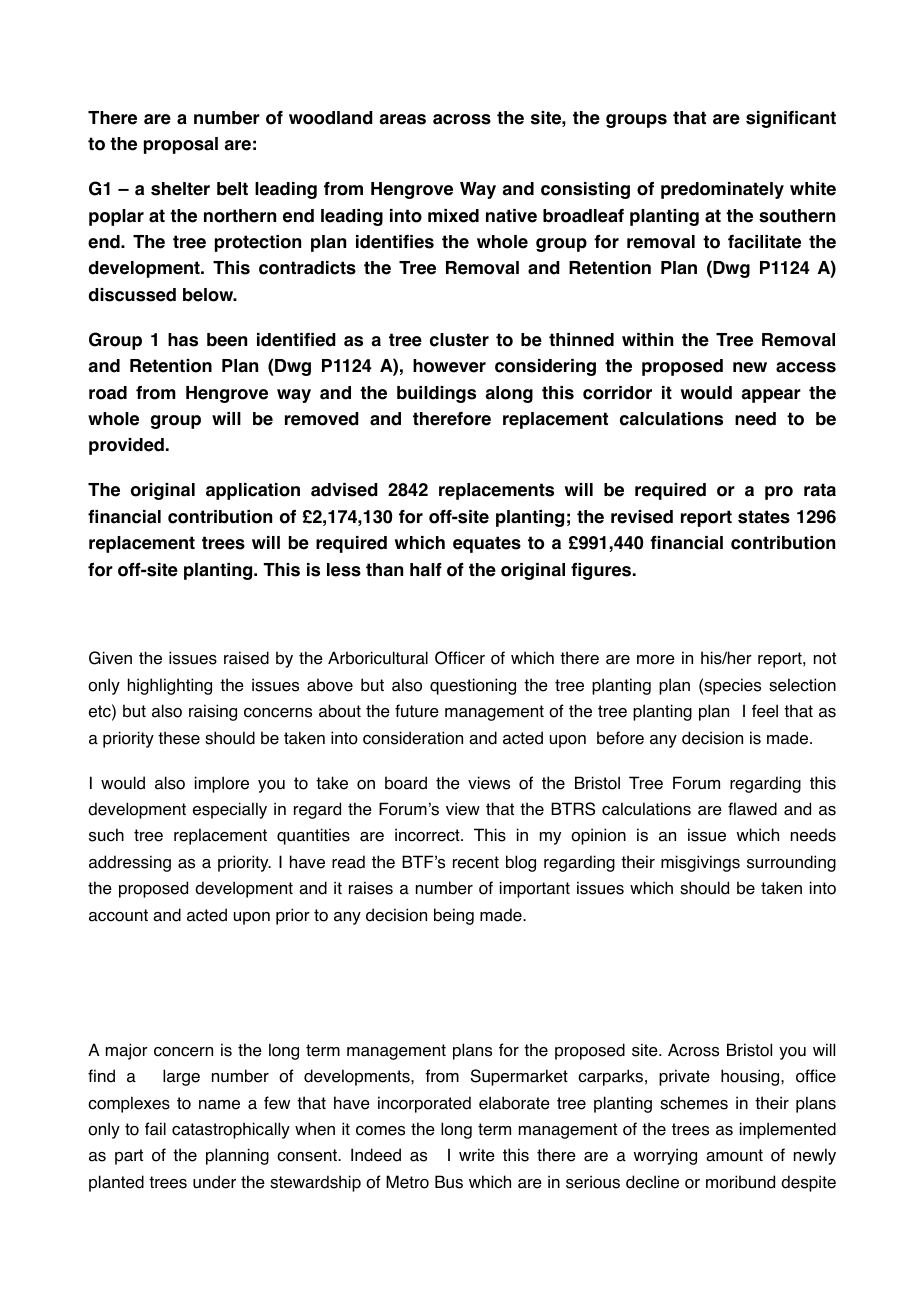  What do you see at coordinates (454, 916) in the screenshot?
I see `being` at bounding box center [454, 916].
